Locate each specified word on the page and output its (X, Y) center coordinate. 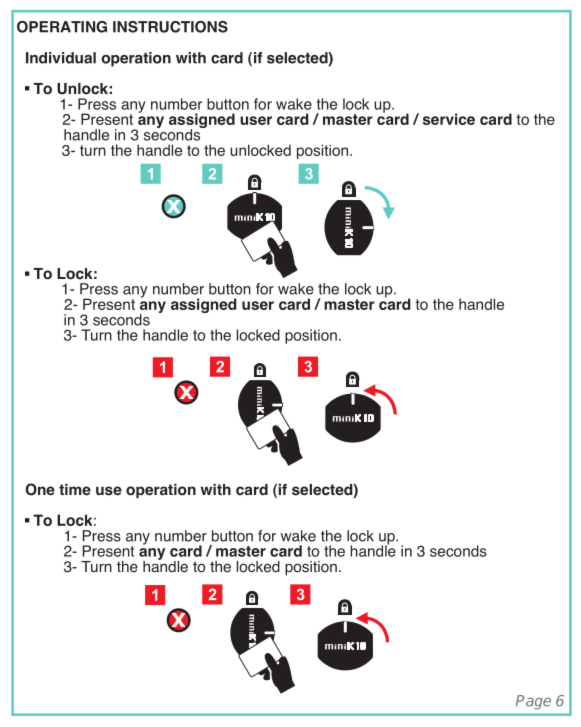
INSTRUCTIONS (170, 27)
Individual (61, 58)
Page (533, 702)
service (449, 119)
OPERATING (62, 27)
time (75, 490)
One (40, 489)
